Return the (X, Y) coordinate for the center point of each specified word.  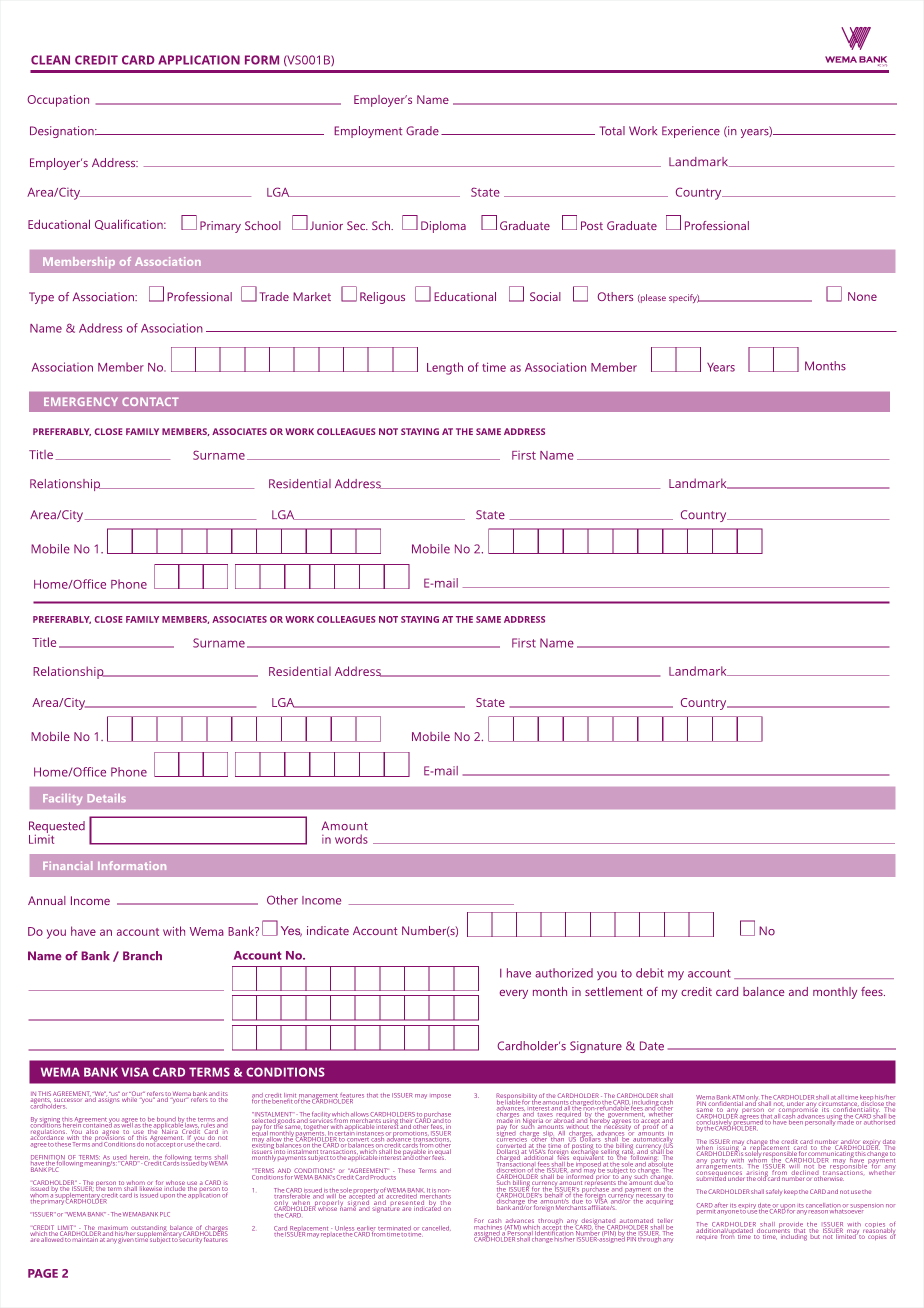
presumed (747, 1123)
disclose (872, 1104)
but (815, 1235)
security (190, 1239)
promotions (409, 1134)
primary (52, 1201)
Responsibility (517, 1097)
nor (890, 1206)
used (119, 1158)
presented (406, 1205)
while (130, 1098)
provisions (109, 1138)
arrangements (717, 1167)
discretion (511, 1170)
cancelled (436, 1228)
